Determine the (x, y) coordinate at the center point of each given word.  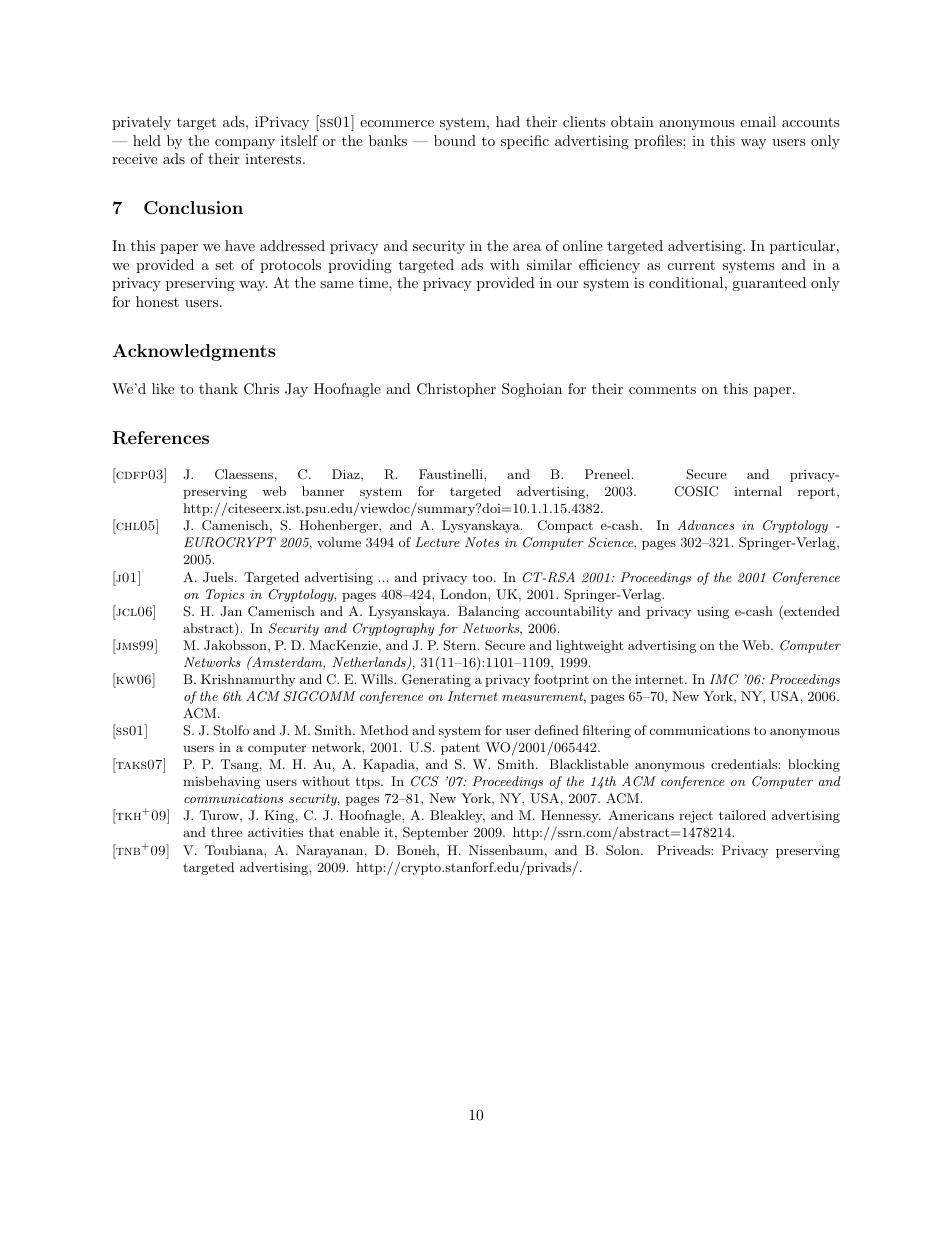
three (226, 832)
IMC (724, 679)
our (567, 284)
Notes (482, 542)
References (160, 438)
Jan (231, 611)
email (758, 121)
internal (758, 491)
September (435, 833)
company (245, 144)
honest (157, 301)
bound (455, 140)
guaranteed (769, 284)
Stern (461, 645)
